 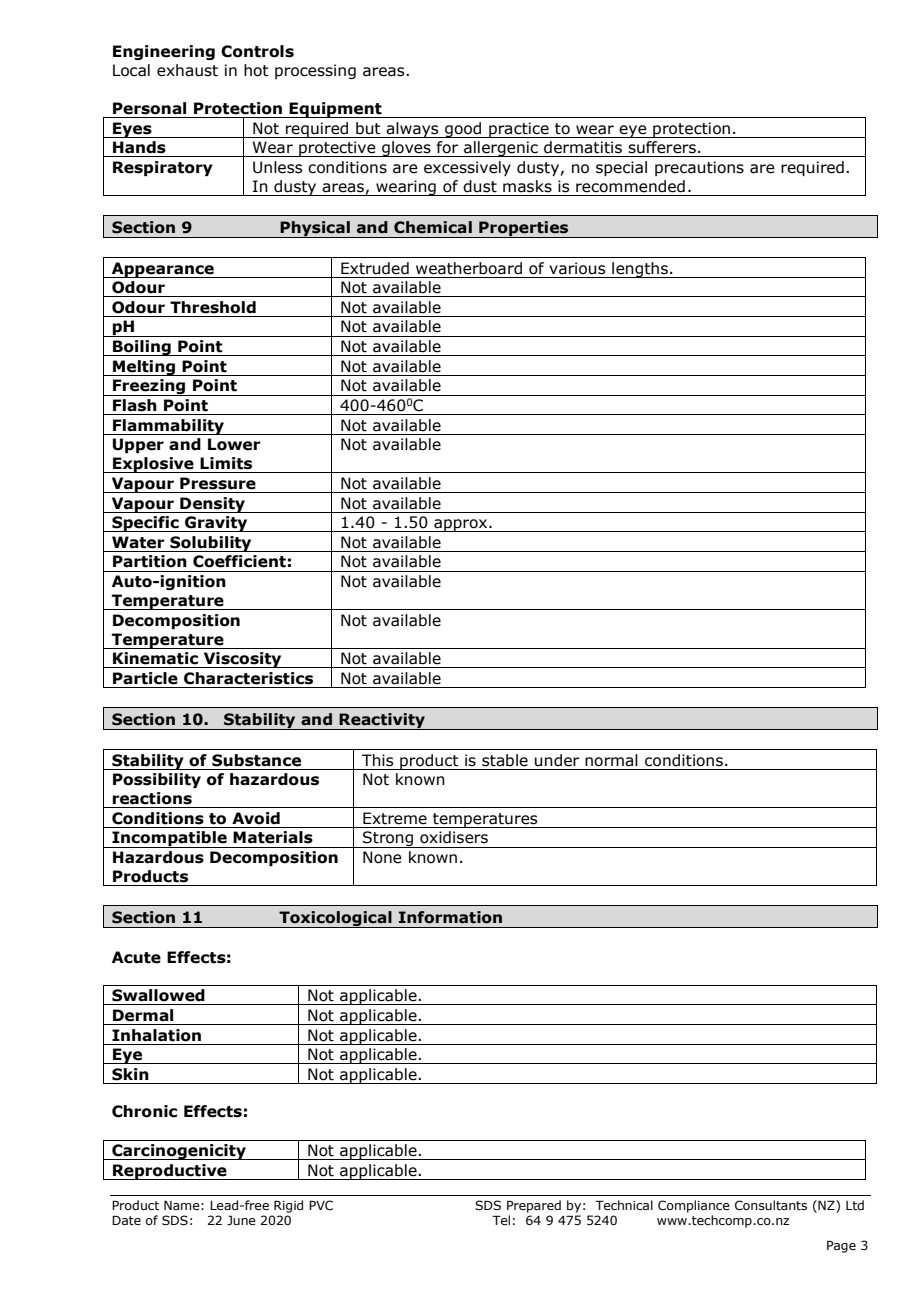 I want to click on Reactivity, so click(x=382, y=721).
